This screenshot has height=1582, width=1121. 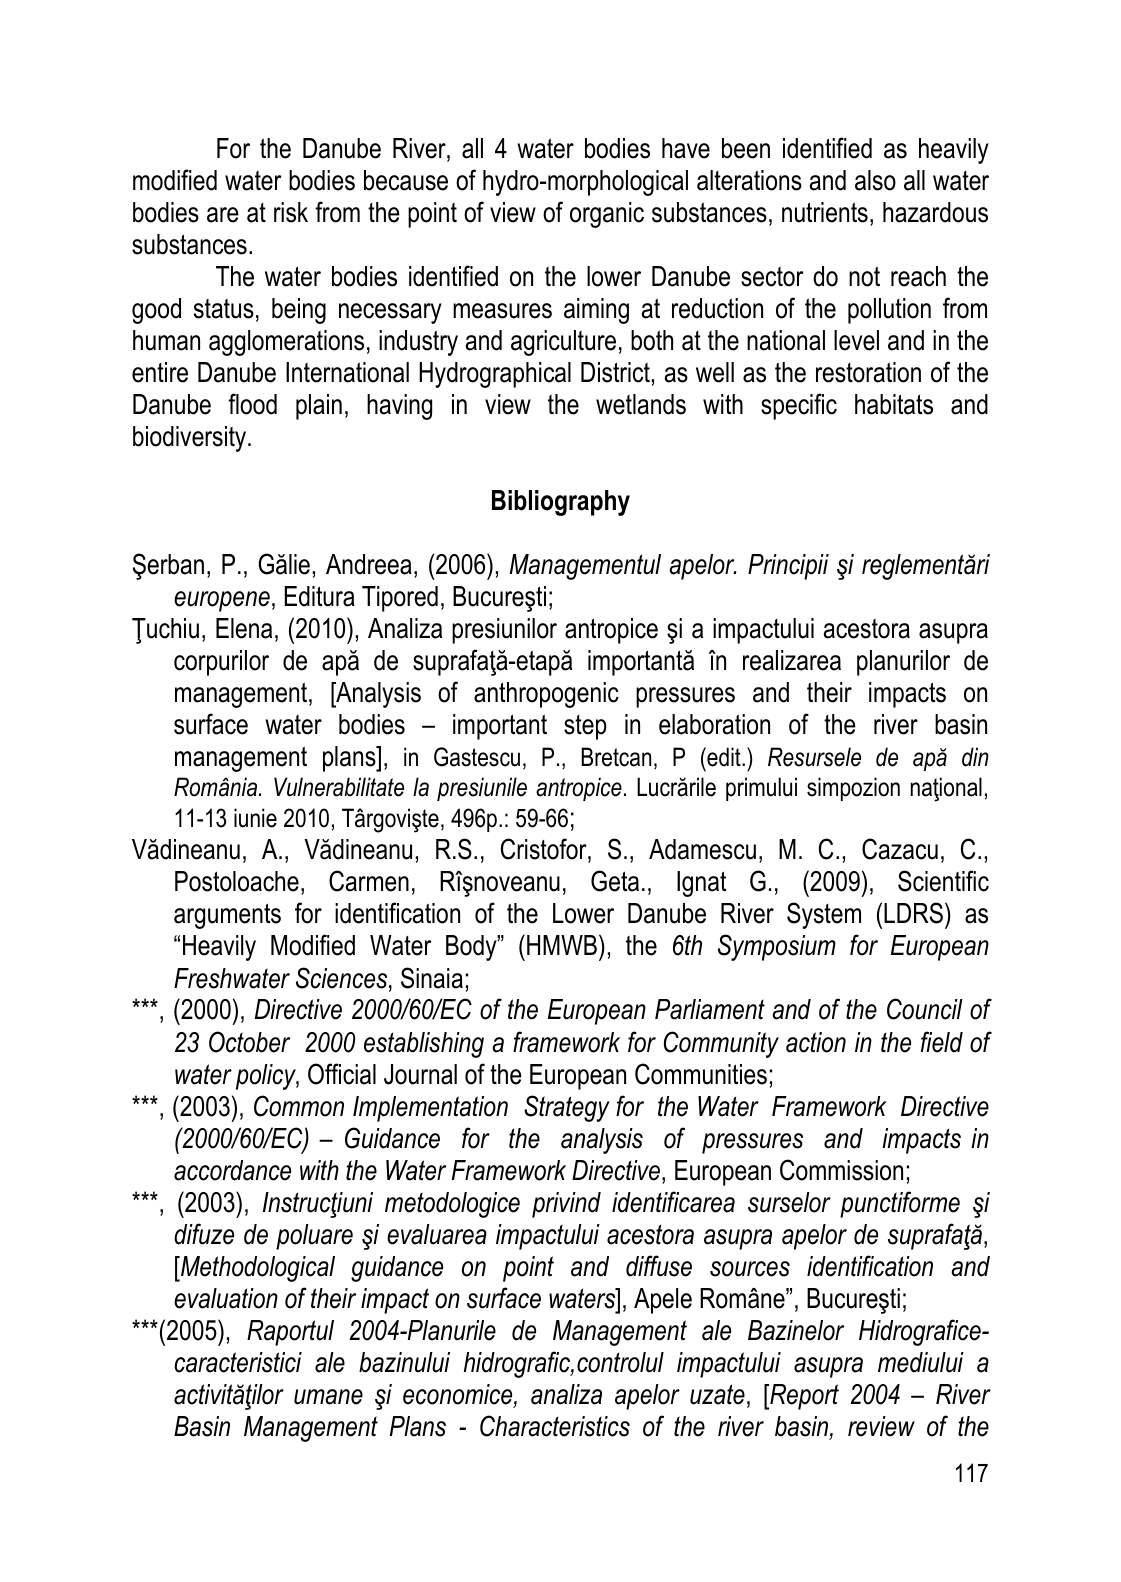 What do you see at coordinates (291, 212) in the screenshot?
I see `risk` at bounding box center [291, 212].
